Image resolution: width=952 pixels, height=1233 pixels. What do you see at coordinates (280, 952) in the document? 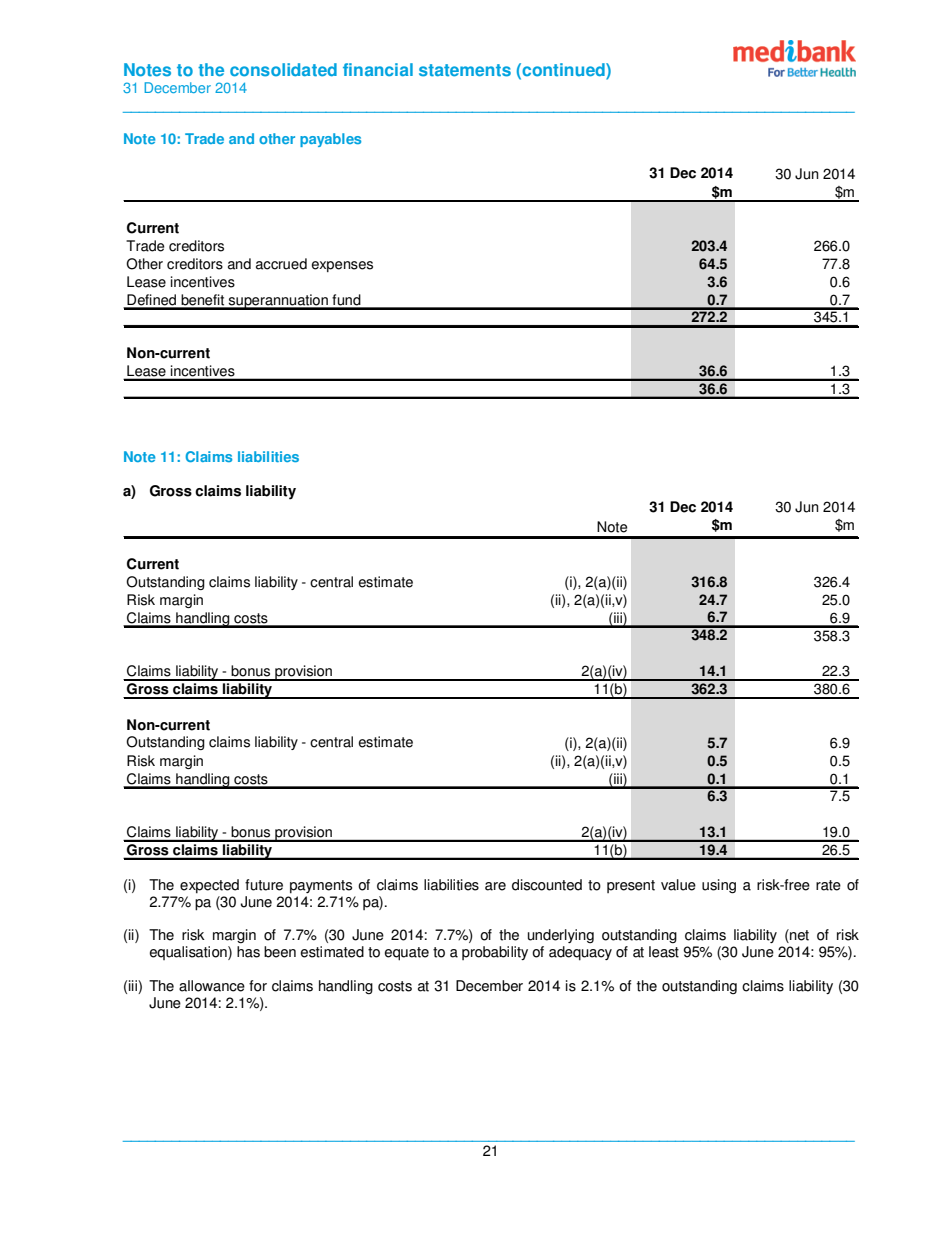
I see `been` at bounding box center [280, 952].
